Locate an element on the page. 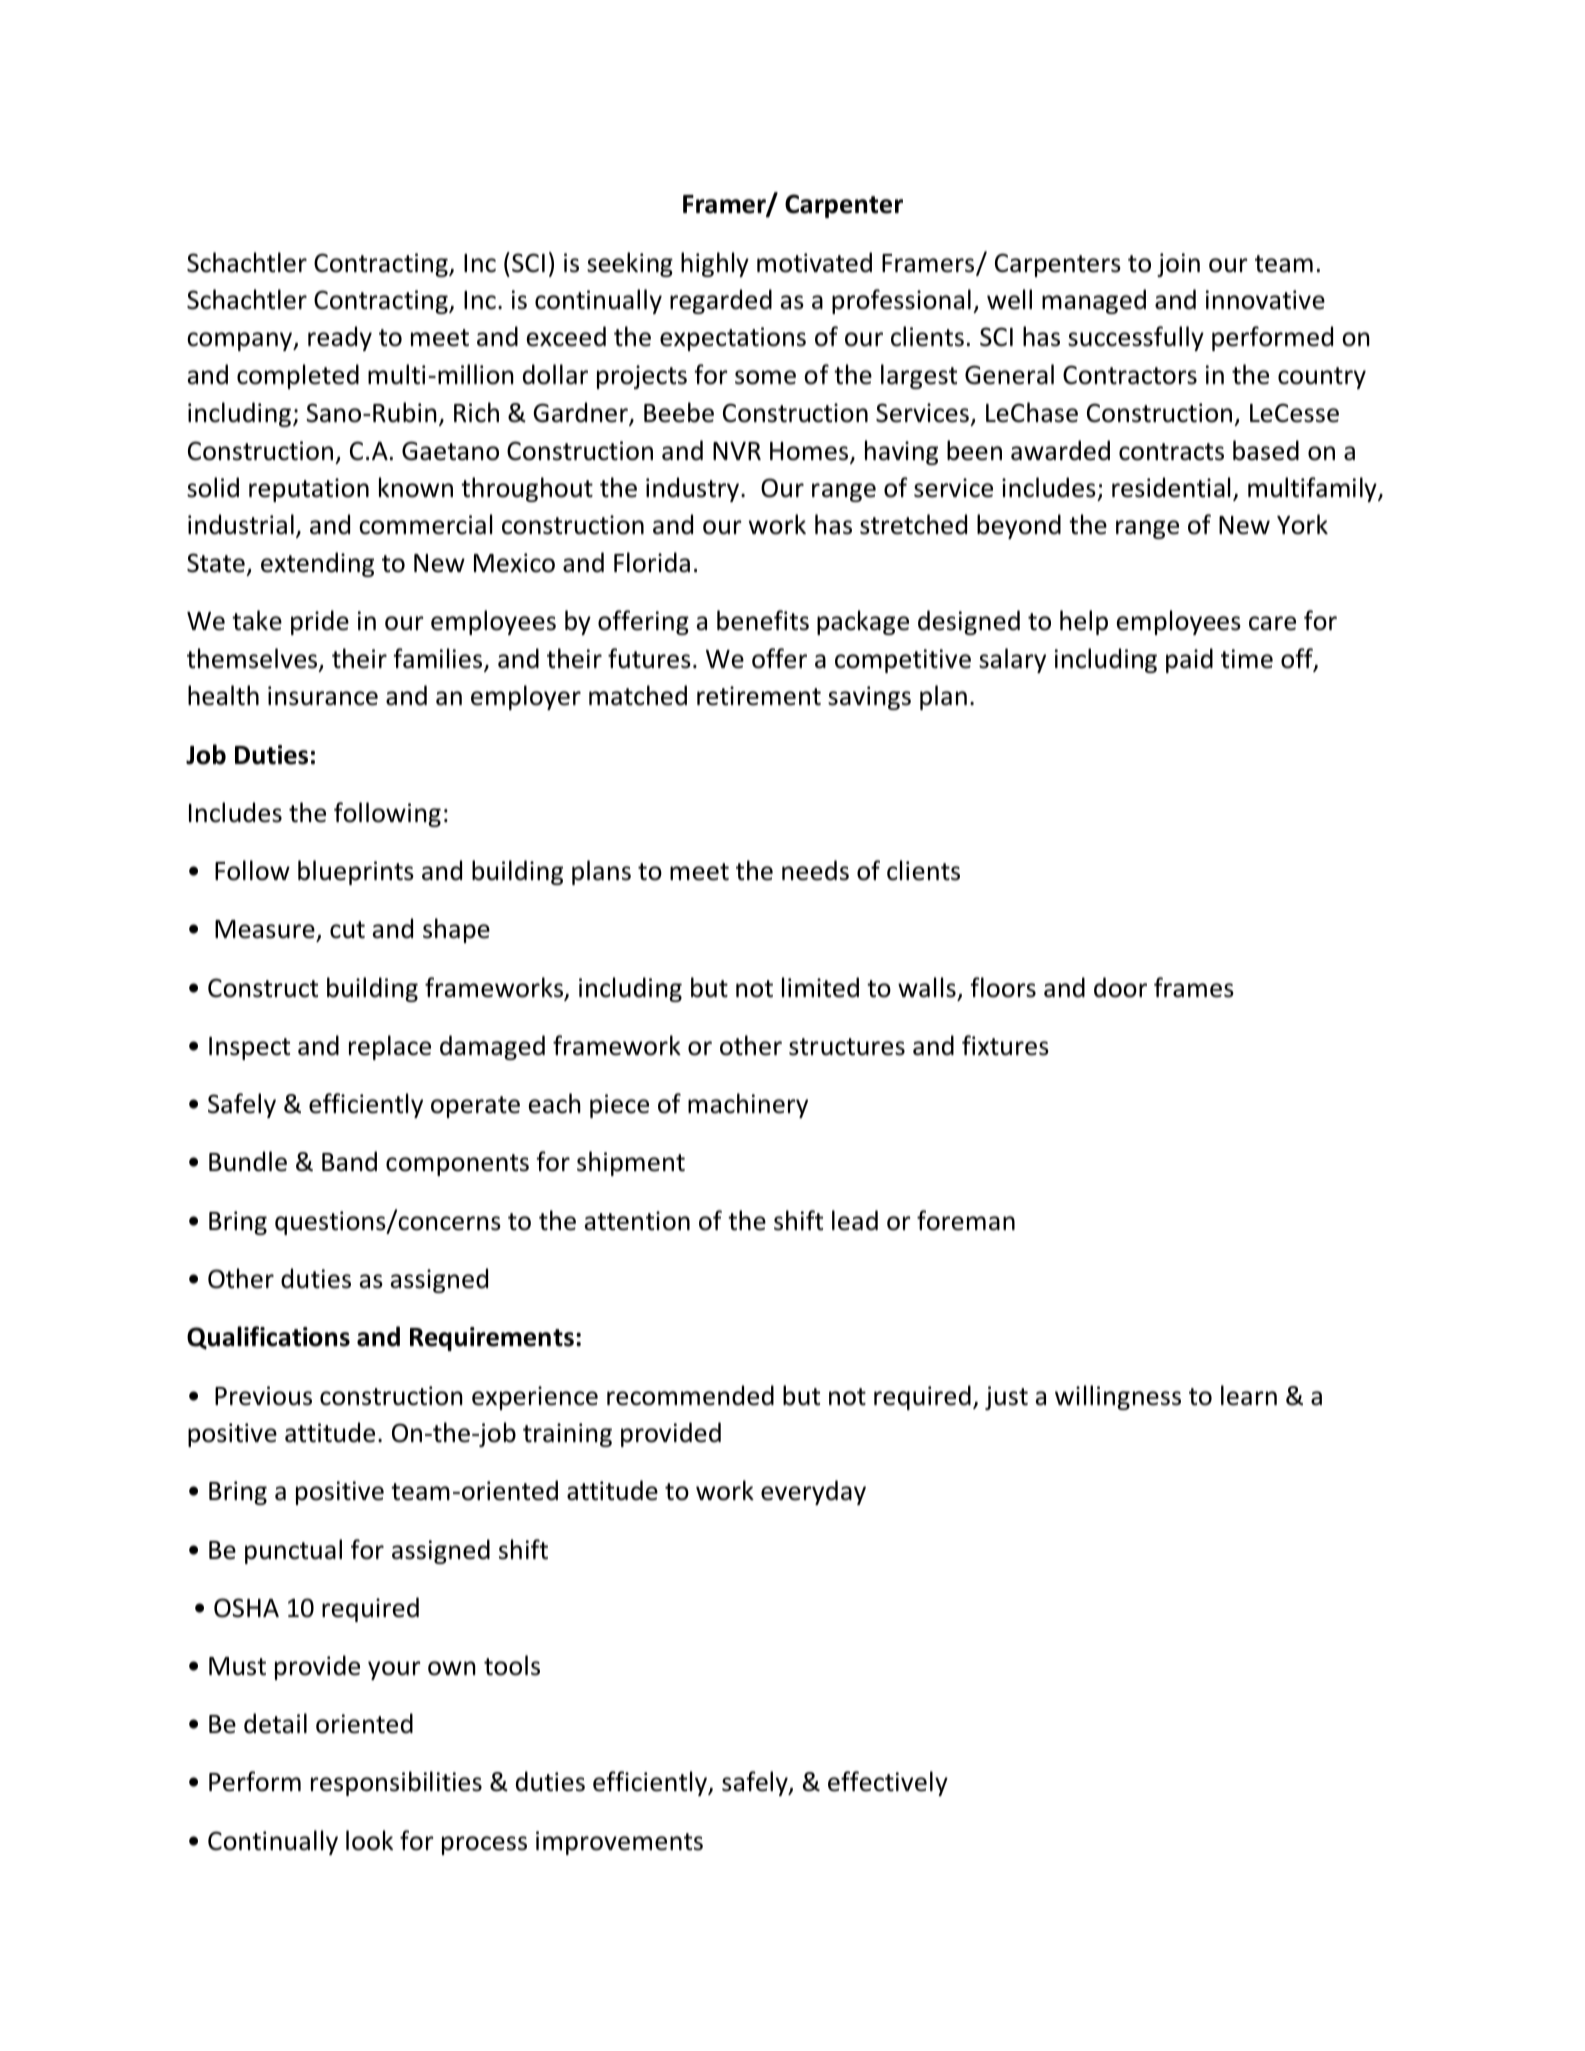 The width and height of the image is (1585, 2051). replace is located at coordinates (390, 1047).
